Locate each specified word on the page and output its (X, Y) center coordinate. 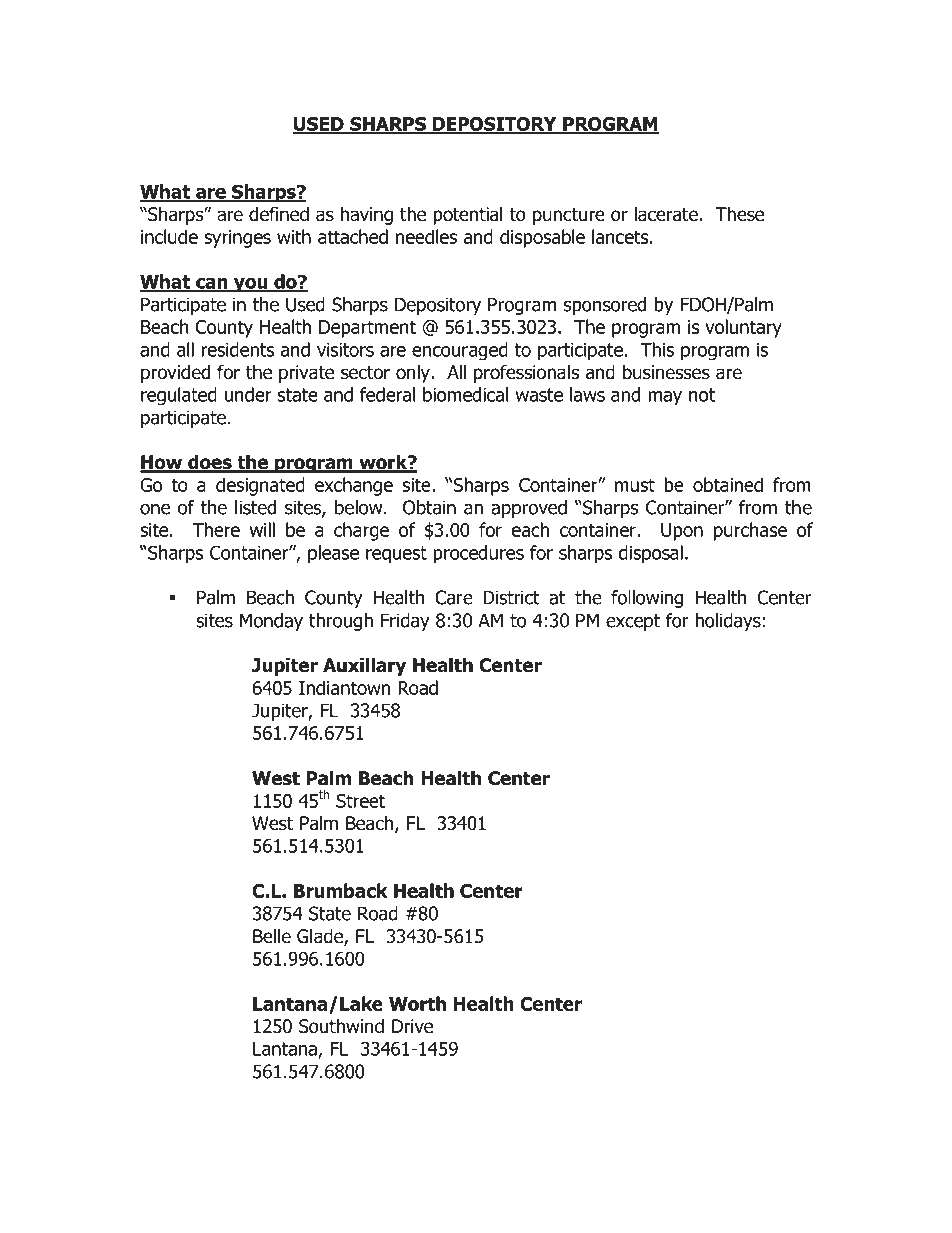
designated (260, 486)
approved (529, 509)
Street (360, 801)
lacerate (666, 214)
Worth (417, 1003)
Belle (272, 936)
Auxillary (364, 666)
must (635, 485)
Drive (412, 1026)
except (633, 622)
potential (468, 215)
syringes (237, 239)
